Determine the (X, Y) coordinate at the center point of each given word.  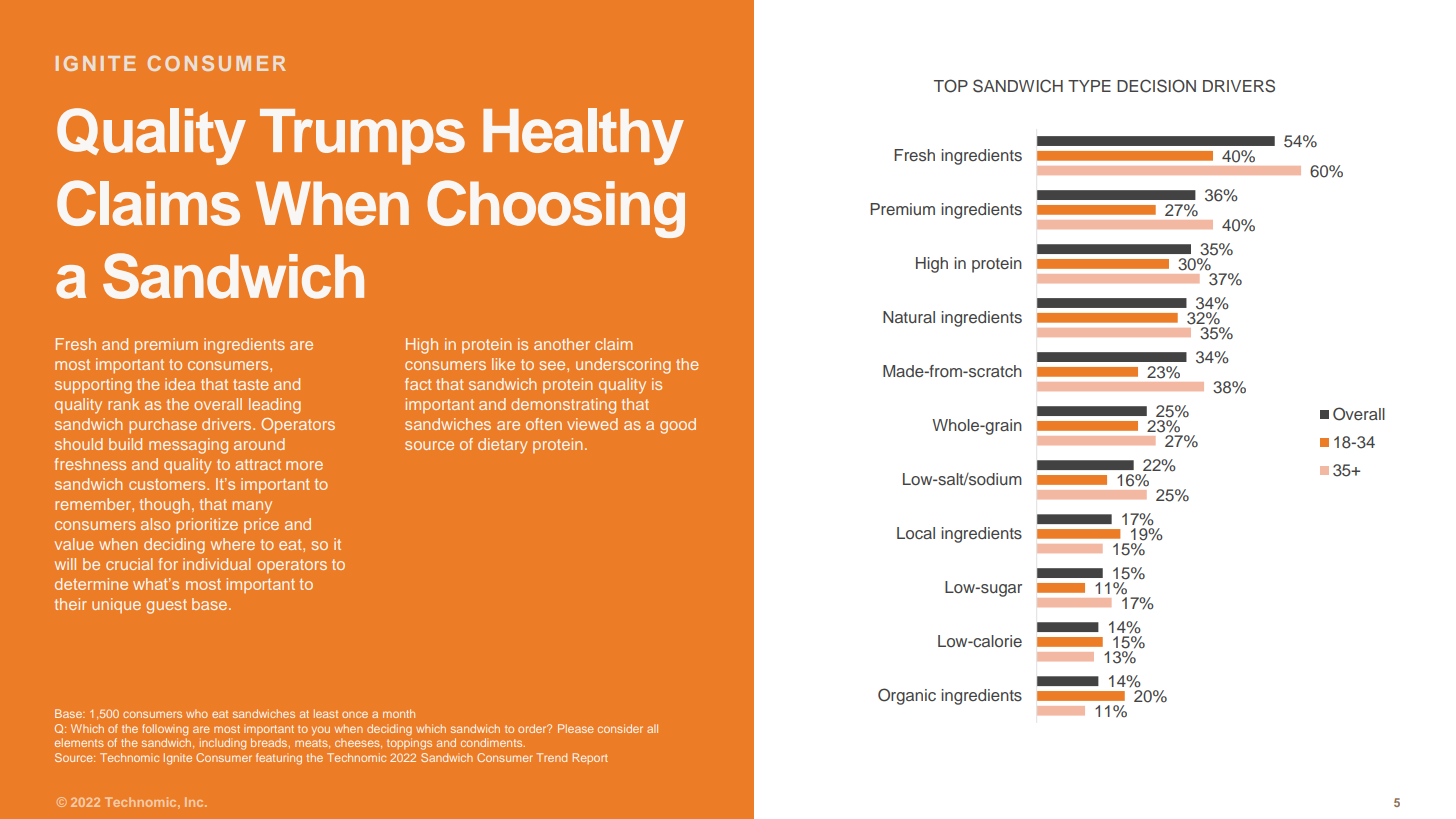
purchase (163, 426)
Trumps (362, 137)
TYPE (1089, 86)
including (223, 744)
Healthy (583, 136)
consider (620, 728)
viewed (592, 424)
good (678, 426)
